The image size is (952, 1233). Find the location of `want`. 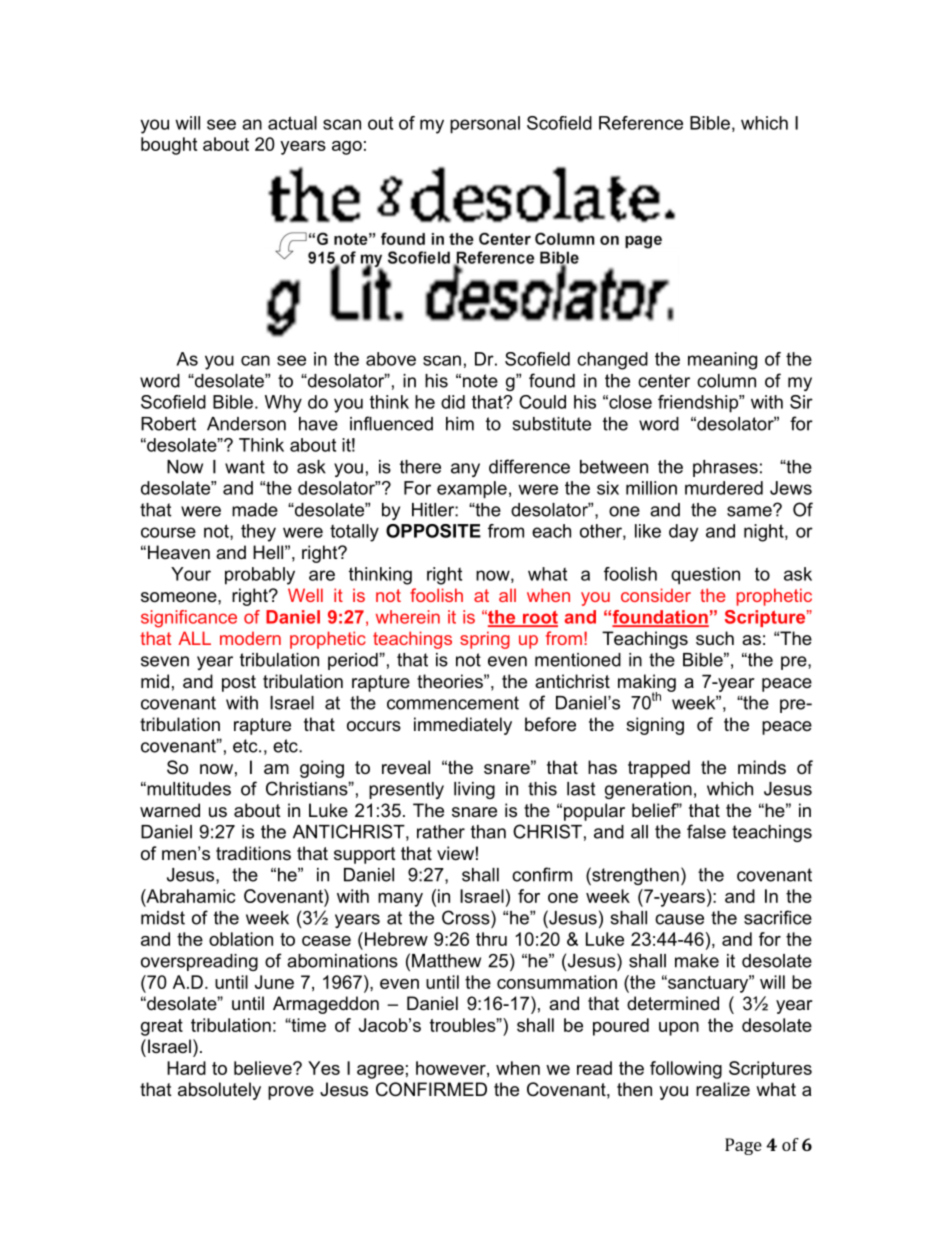

want is located at coordinates (245, 467).
